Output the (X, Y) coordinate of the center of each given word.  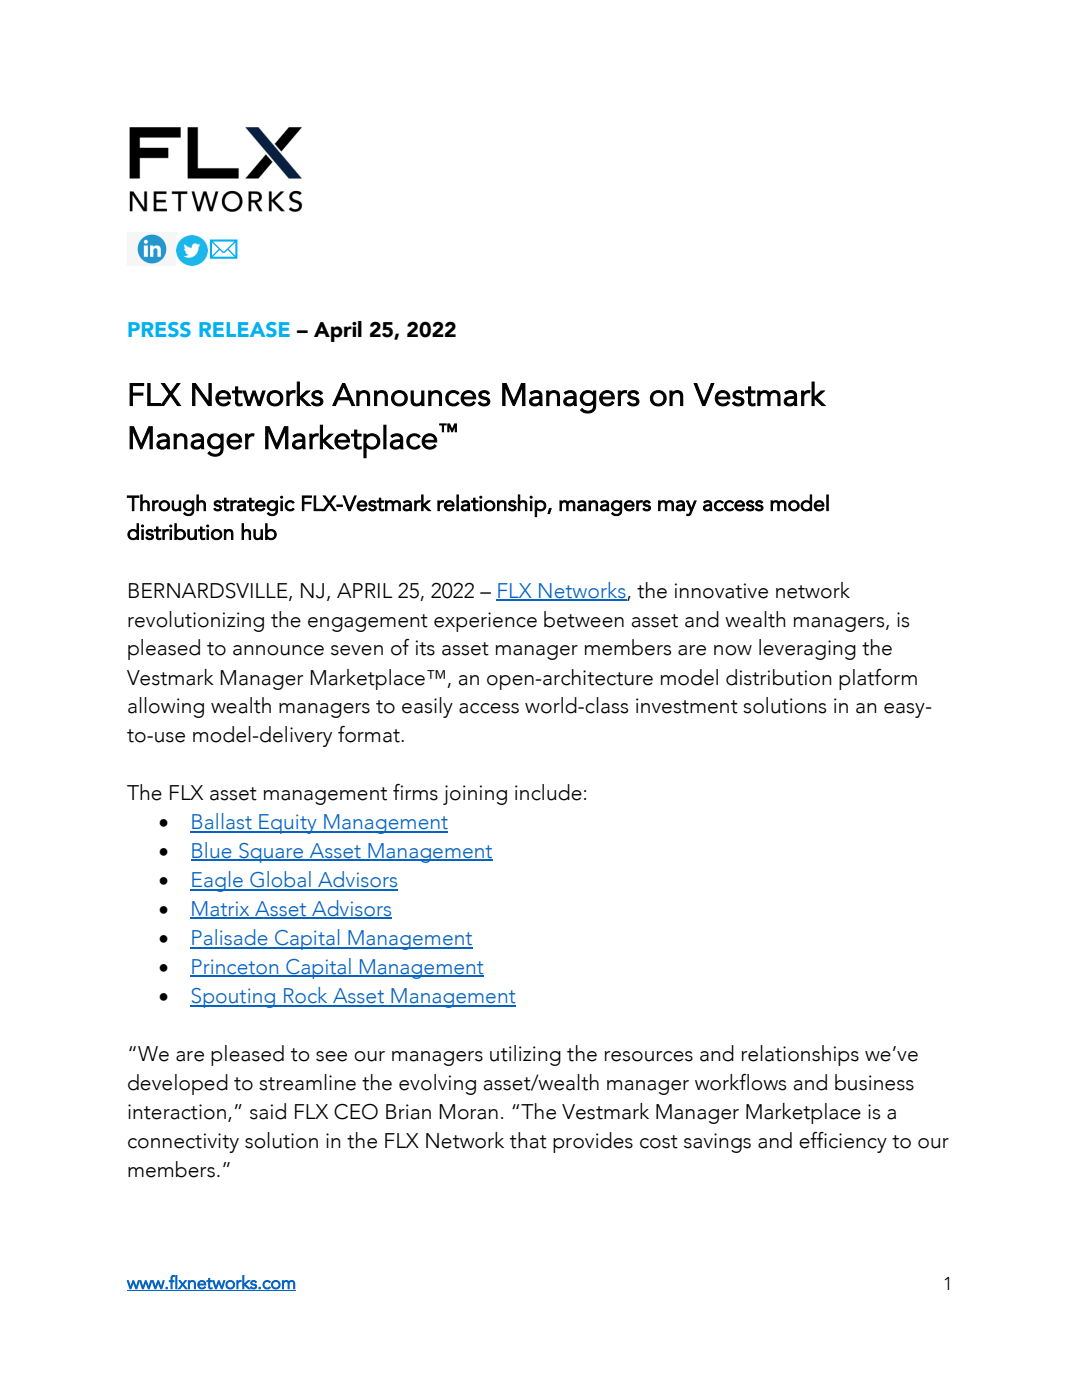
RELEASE (244, 329)
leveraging (807, 649)
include (548, 792)
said (268, 1111)
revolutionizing (196, 621)
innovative (721, 591)
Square (271, 853)
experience (485, 622)
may (677, 508)
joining (475, 795)
